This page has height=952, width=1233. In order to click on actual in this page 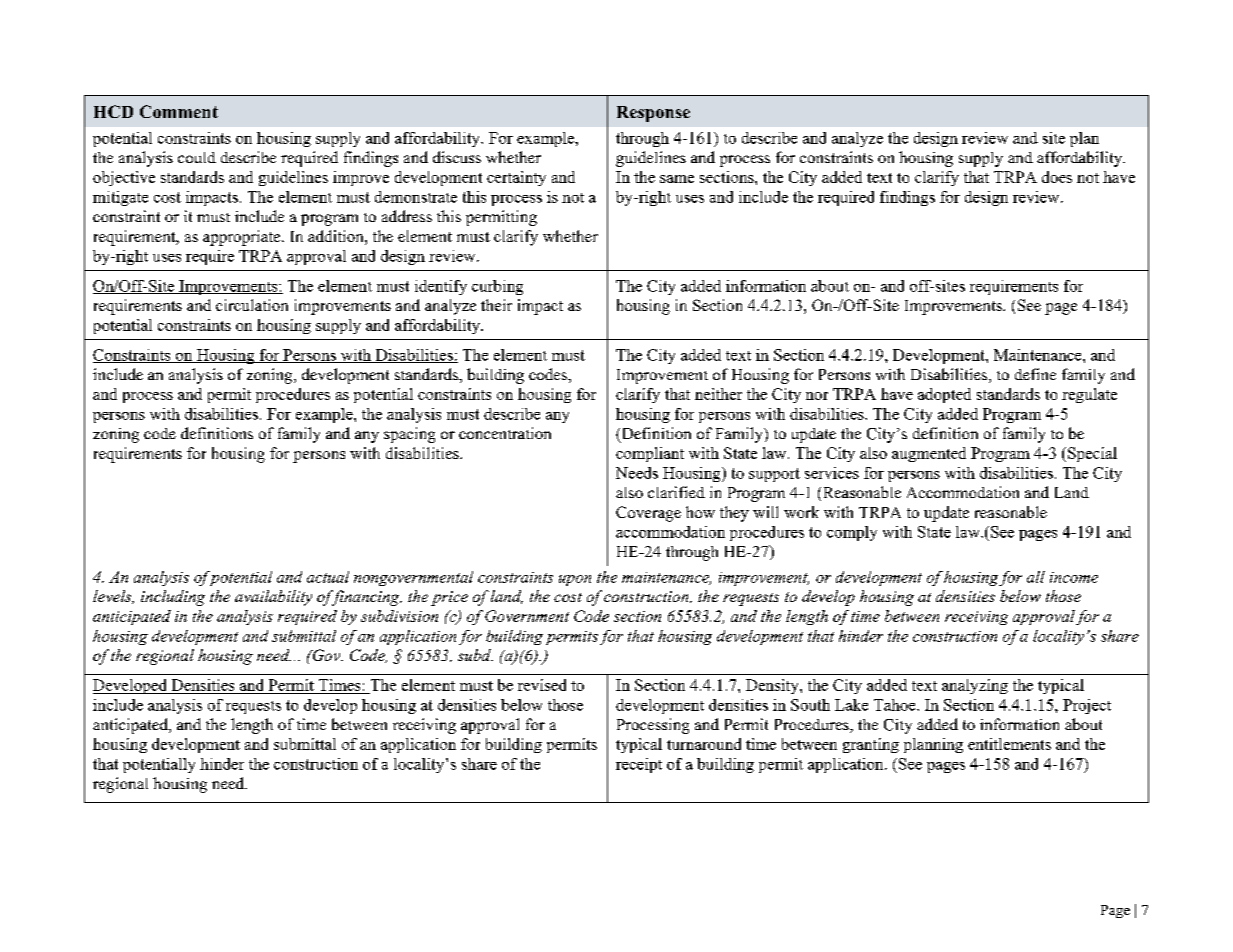, I will do `click(328, 577)`.
